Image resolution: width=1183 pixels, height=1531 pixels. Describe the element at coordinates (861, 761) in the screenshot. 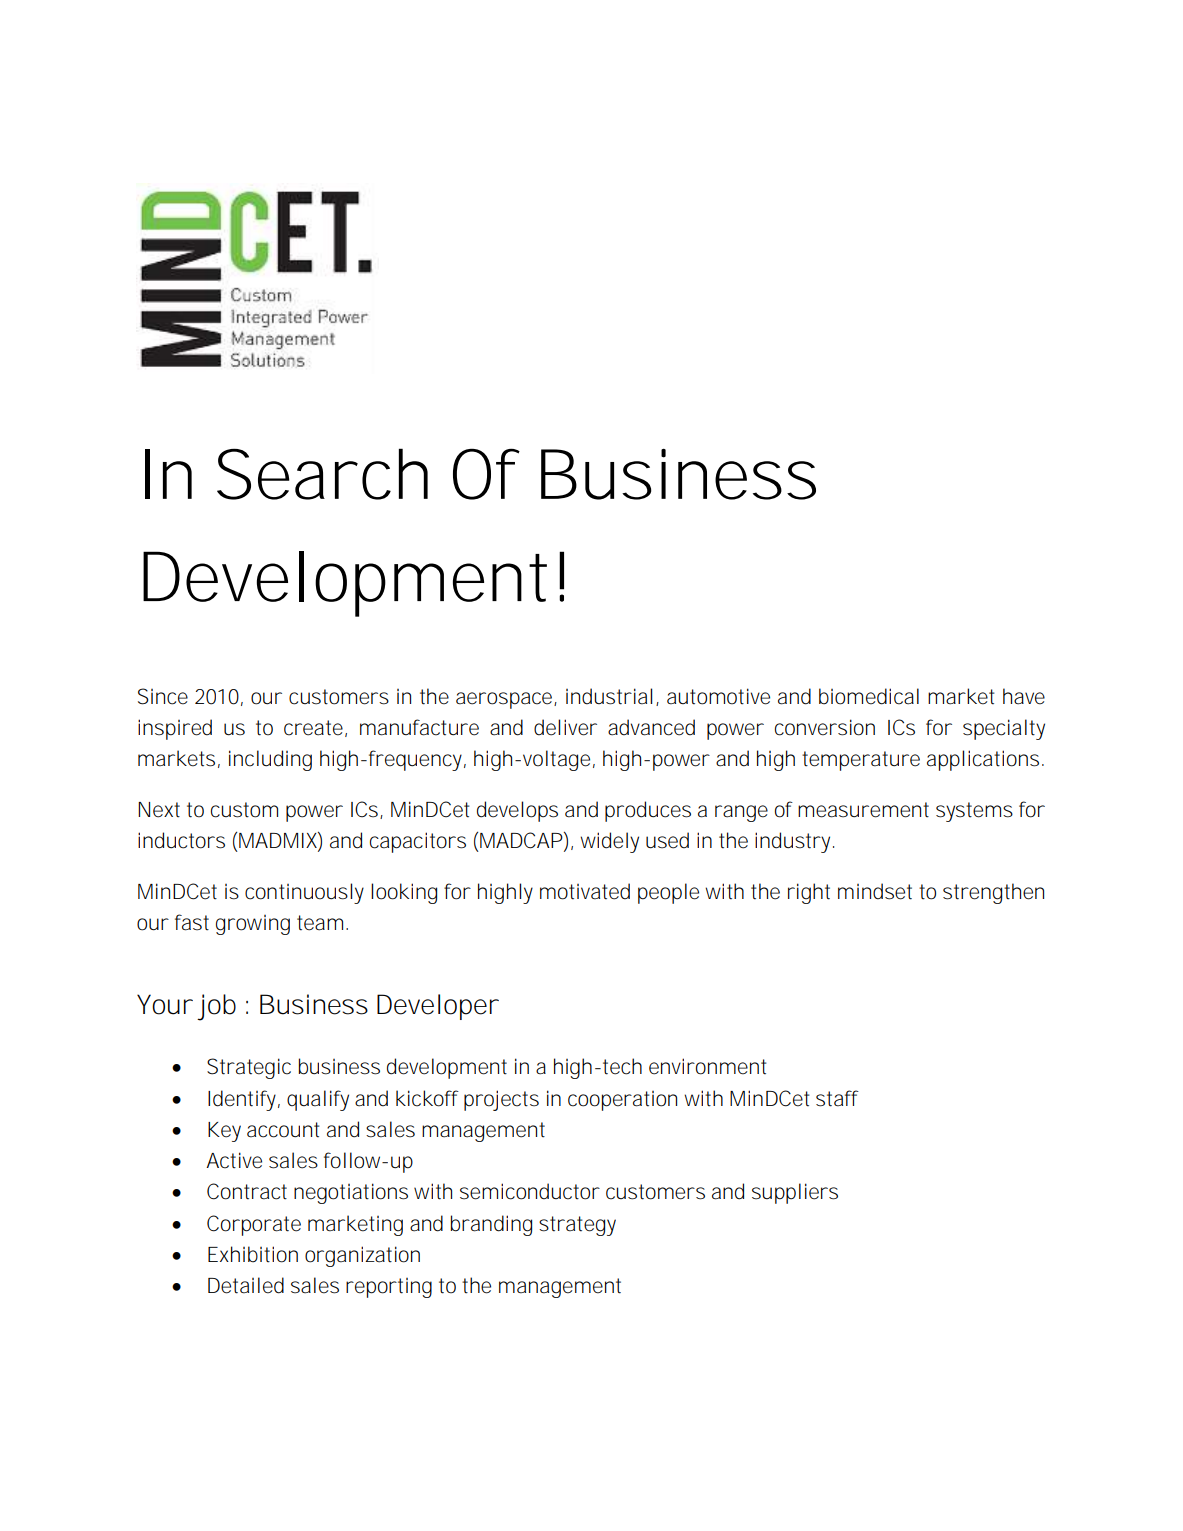

I see `temperature` at that location.
